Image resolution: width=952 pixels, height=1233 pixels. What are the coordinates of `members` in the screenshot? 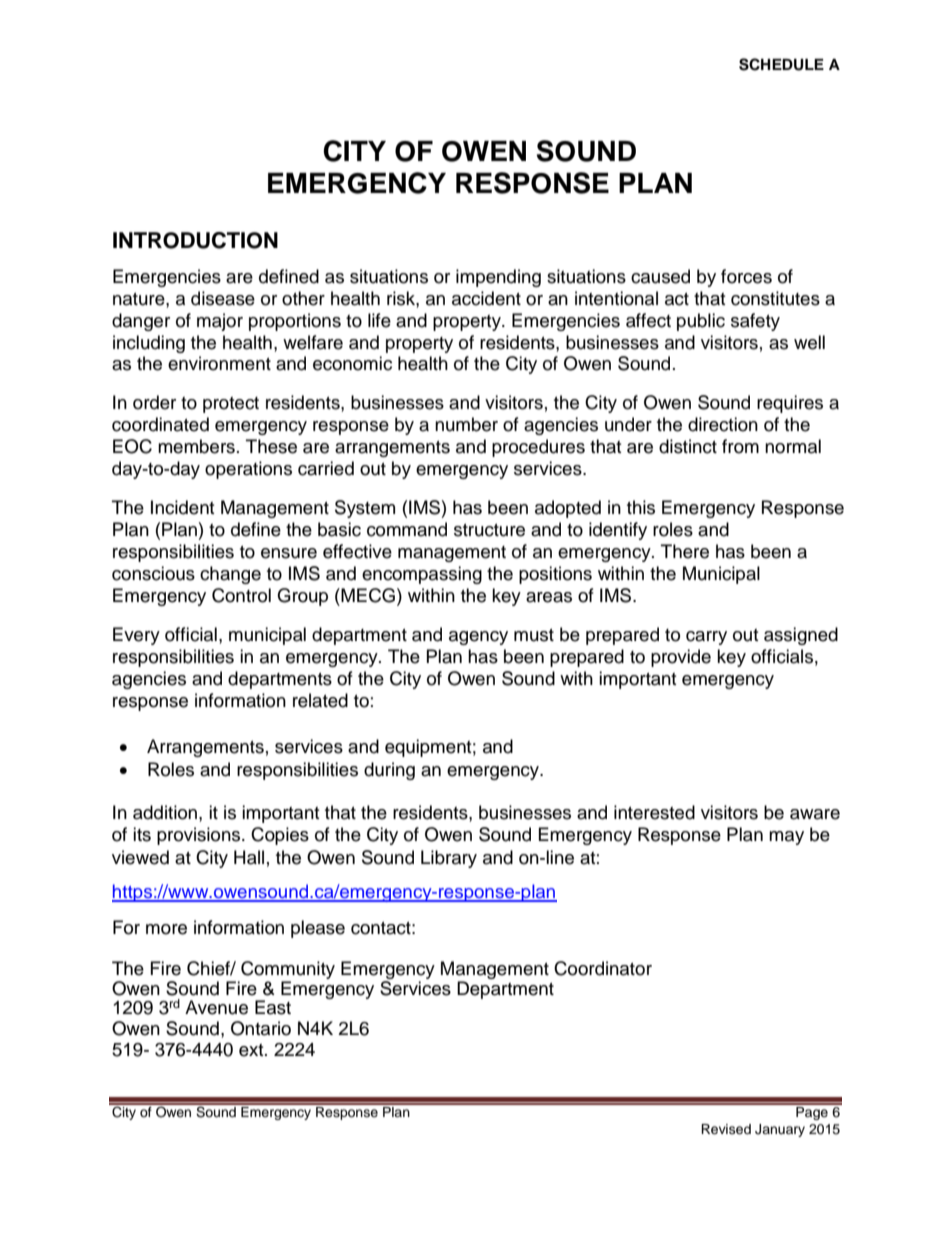 It's located at (196, 446).
